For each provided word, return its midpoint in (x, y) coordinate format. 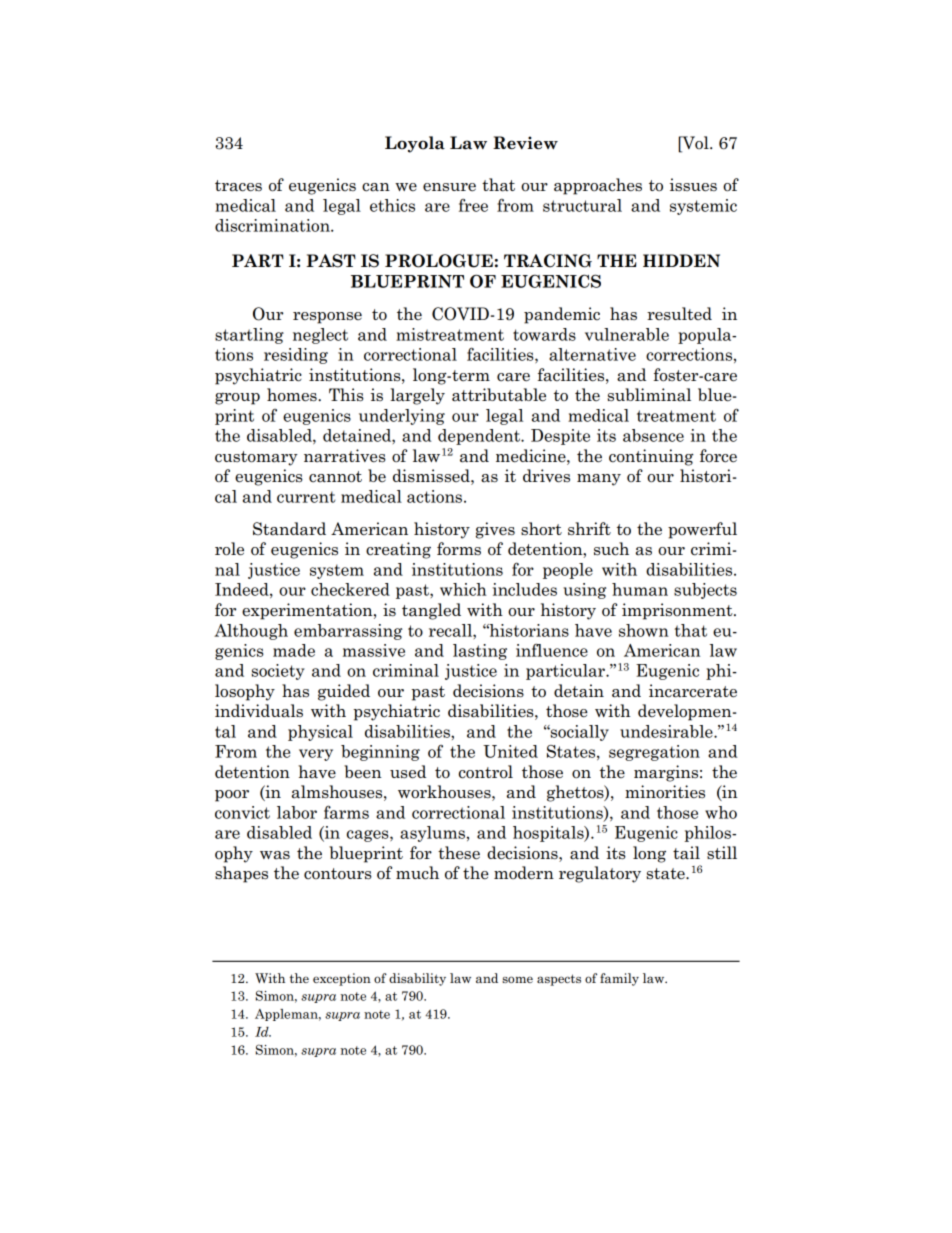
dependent (480, 437)
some (517, 979)
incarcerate (693, 691)
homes (293, 395)
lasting (480, 652)
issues (693, 185)
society (278, 672)
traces (238, 186)
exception (342, 979)
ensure (449, 187)
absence (653, 435)
